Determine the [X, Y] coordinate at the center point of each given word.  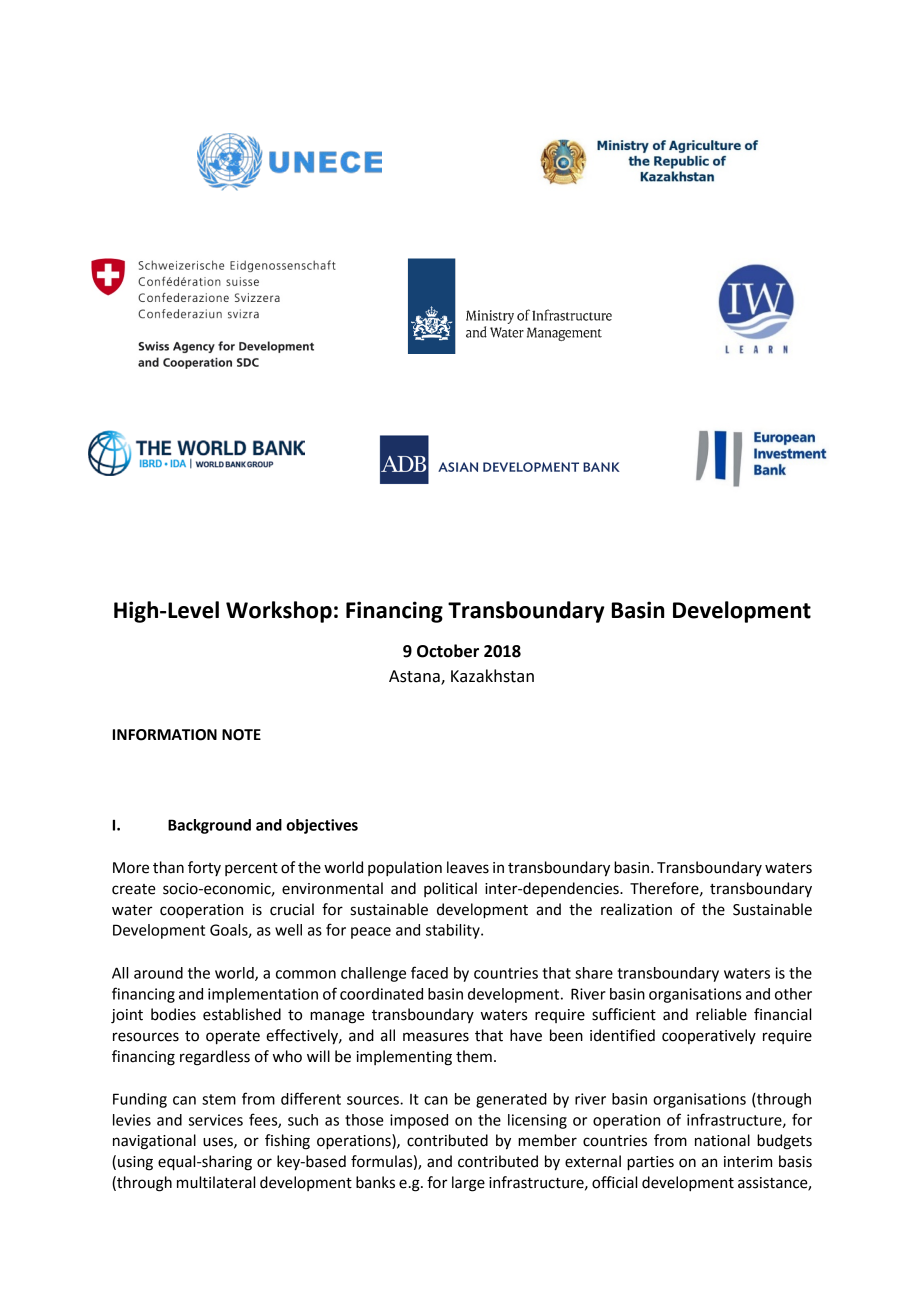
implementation [263, 995]
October [448, 651]
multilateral [216, 1182]
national [722, 1140]
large [468, 1184]
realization [636, 909]
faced [429, 972]
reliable [721, 1014]
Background [209, 826]
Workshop [279, 612]
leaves [468, 867]
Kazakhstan [492, 676]
